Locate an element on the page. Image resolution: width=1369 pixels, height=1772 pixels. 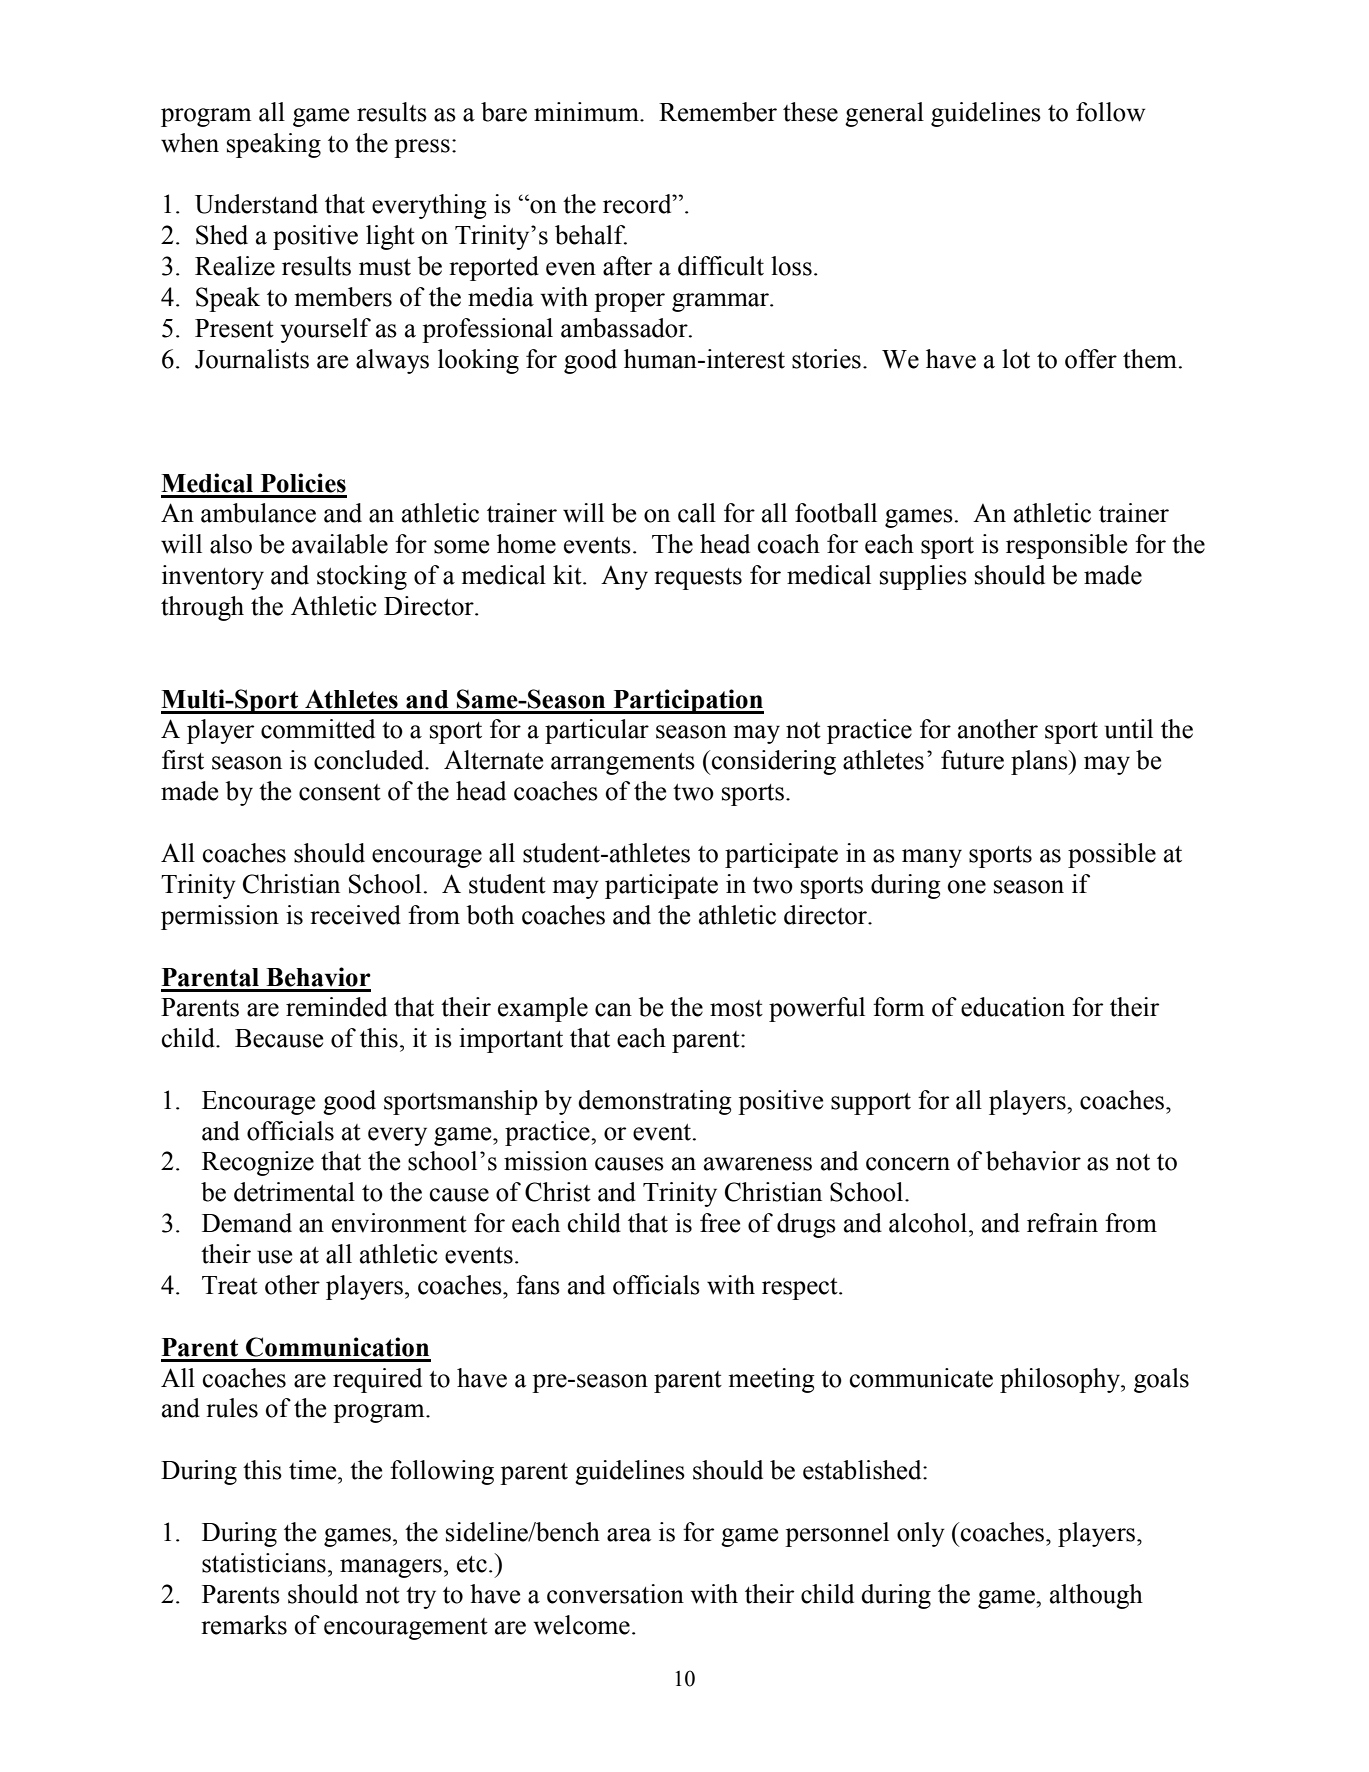
can is located at coordinates (613, 1010).
